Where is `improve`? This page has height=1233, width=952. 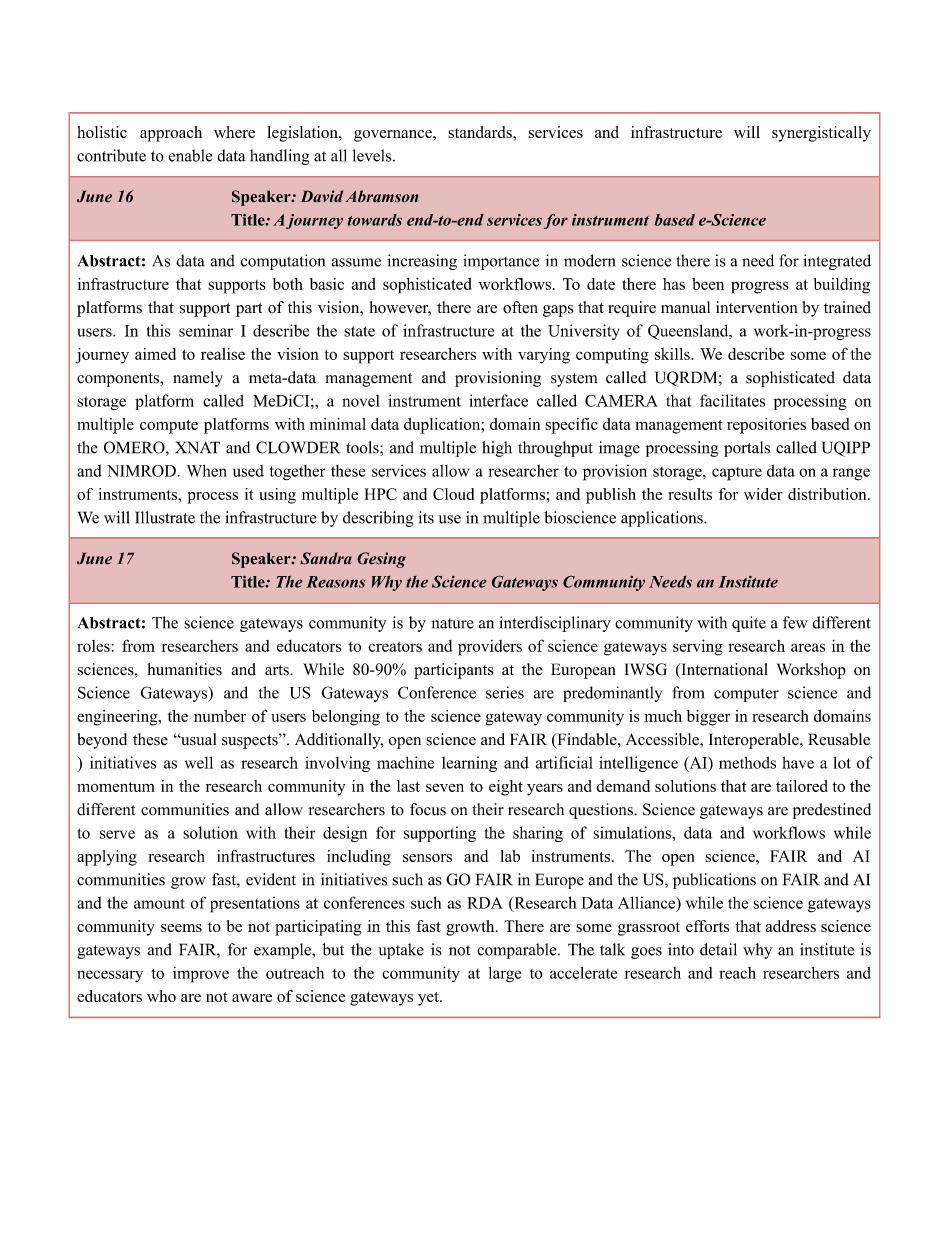 improve is located at coordinates (201, 975).
